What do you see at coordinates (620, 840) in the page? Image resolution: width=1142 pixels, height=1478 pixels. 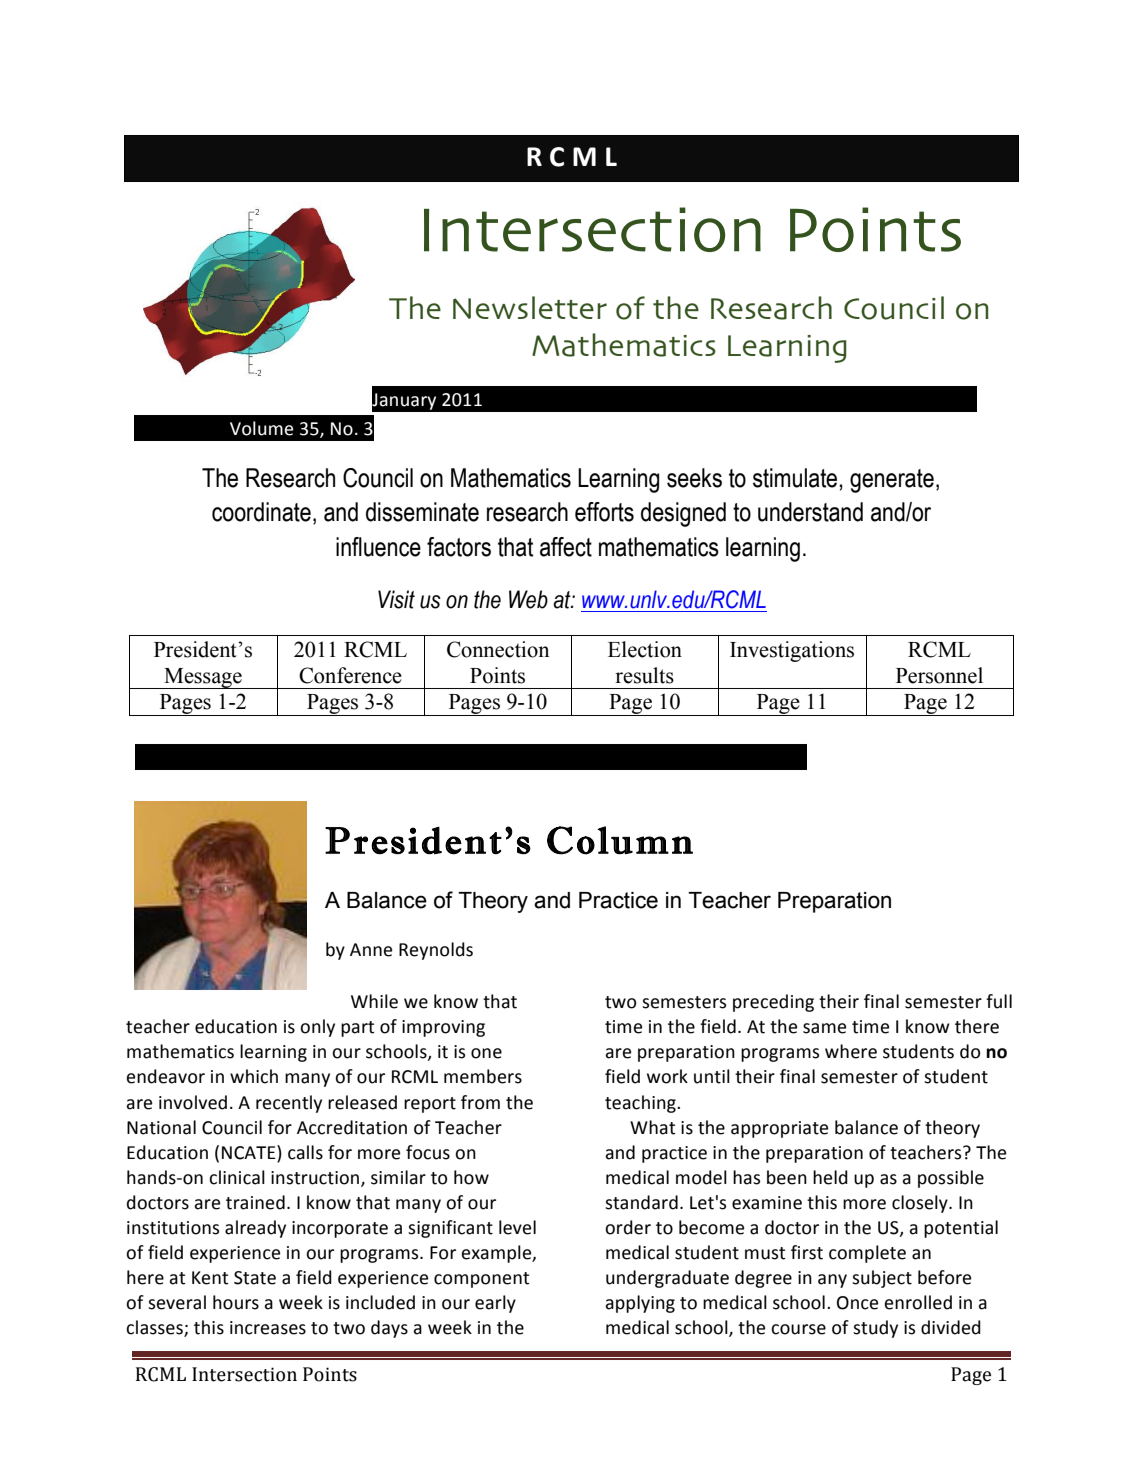 I see `Column` at bounding box center [620, 840].
